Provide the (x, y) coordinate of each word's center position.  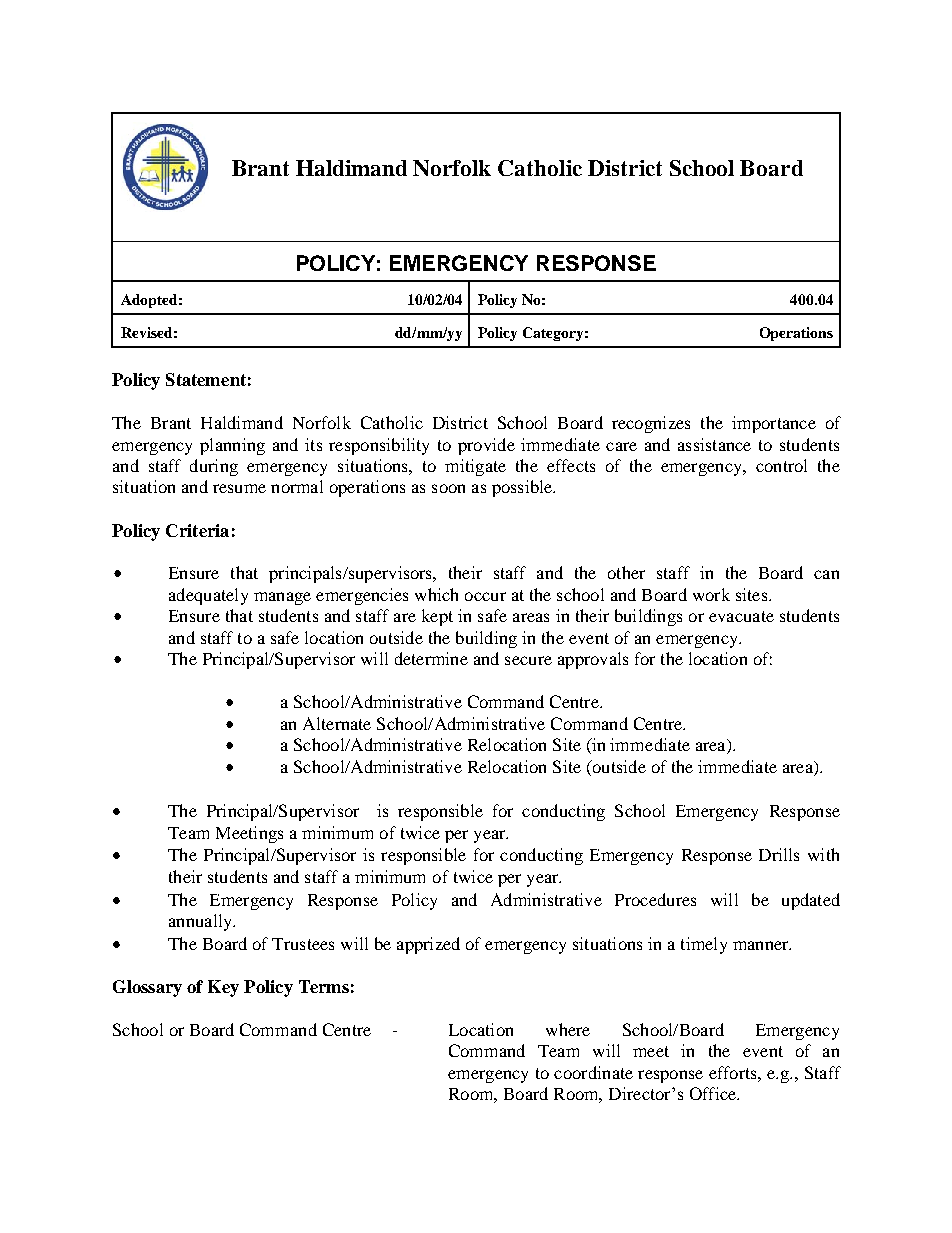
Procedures (655, 899)
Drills (779, 854)
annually (201, 922)
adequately (208, 596)
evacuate (741, 616)
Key (223, 988)
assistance (714, 444)
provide (486, 446)
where (568, 1029)
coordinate (593, 1072)
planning (232, 446)
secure (528, 660)
